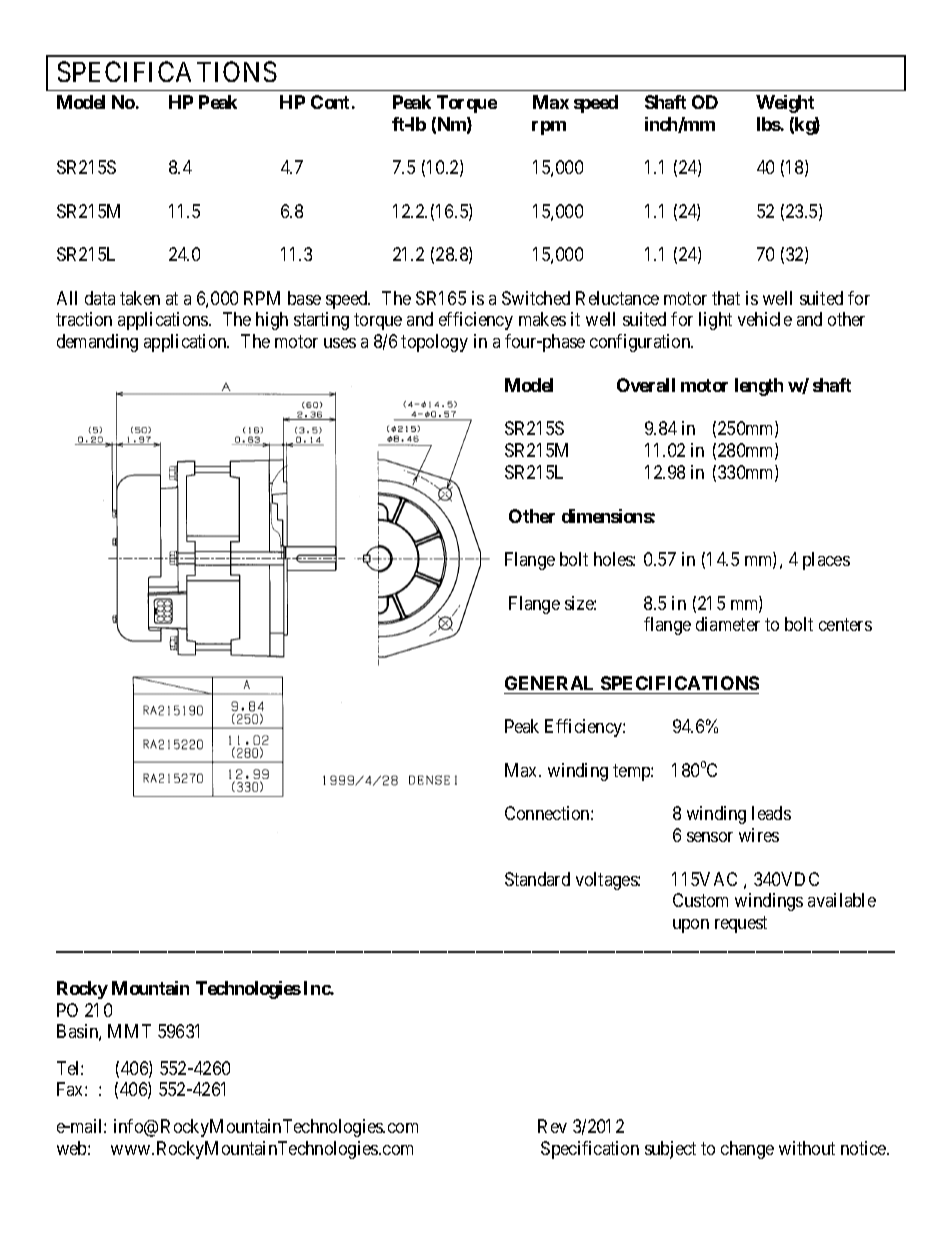 The width and height of the page is (952, 1233). I want to click on Switched, so click(536, 298).
